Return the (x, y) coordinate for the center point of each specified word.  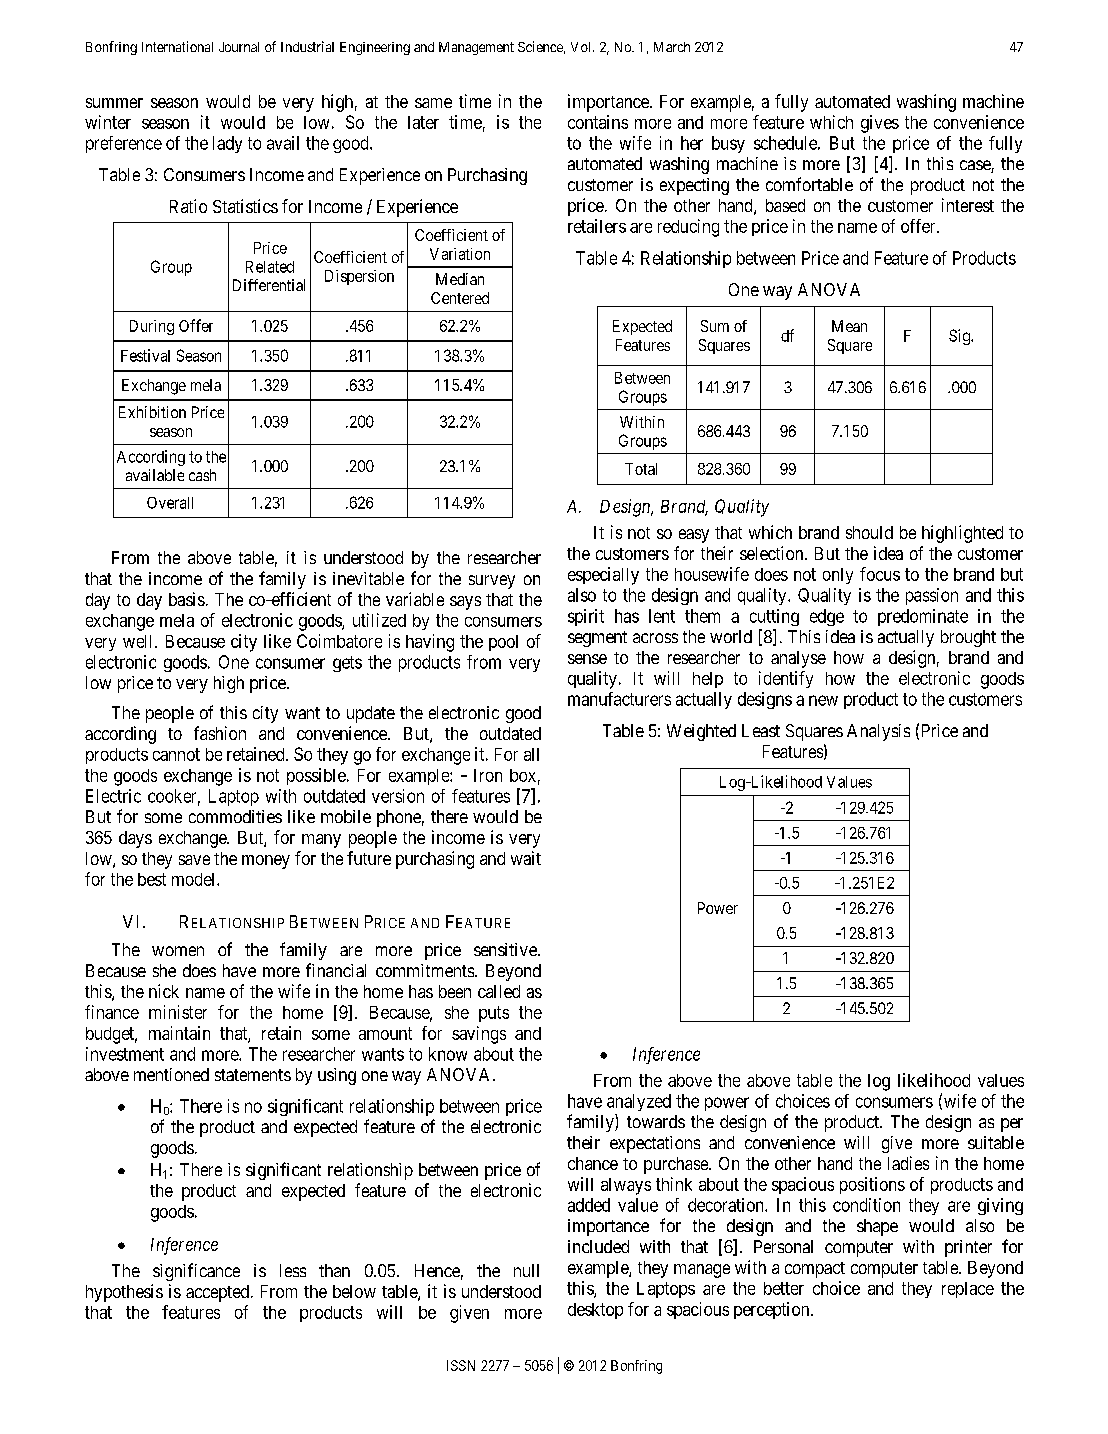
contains (598, 122)
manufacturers (619, 699)
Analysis (878, 732)
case (976, 166)
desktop (595, 1311)
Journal (239, 47)
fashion (220, 733)
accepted (217, 1293)
